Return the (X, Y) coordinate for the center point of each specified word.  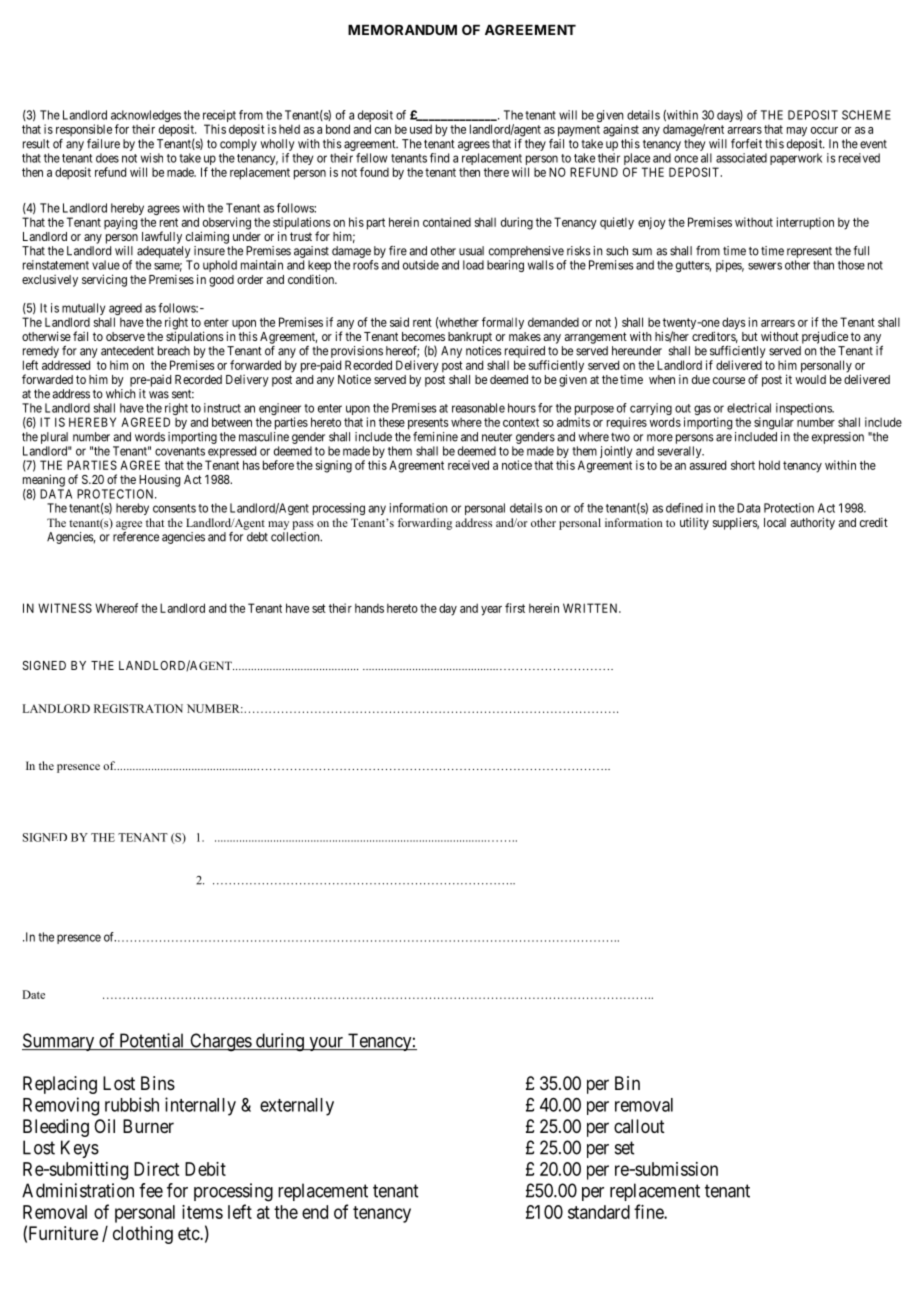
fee (151, 1190)
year (491, 611)
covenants (180, 451)
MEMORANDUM (402, 29)
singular (774, 423)
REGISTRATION (138, 708)
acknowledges (146, 117)
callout (639, 1126)
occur (824, 130)
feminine (435, 436)
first (515, 608)
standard (599, 1212)
